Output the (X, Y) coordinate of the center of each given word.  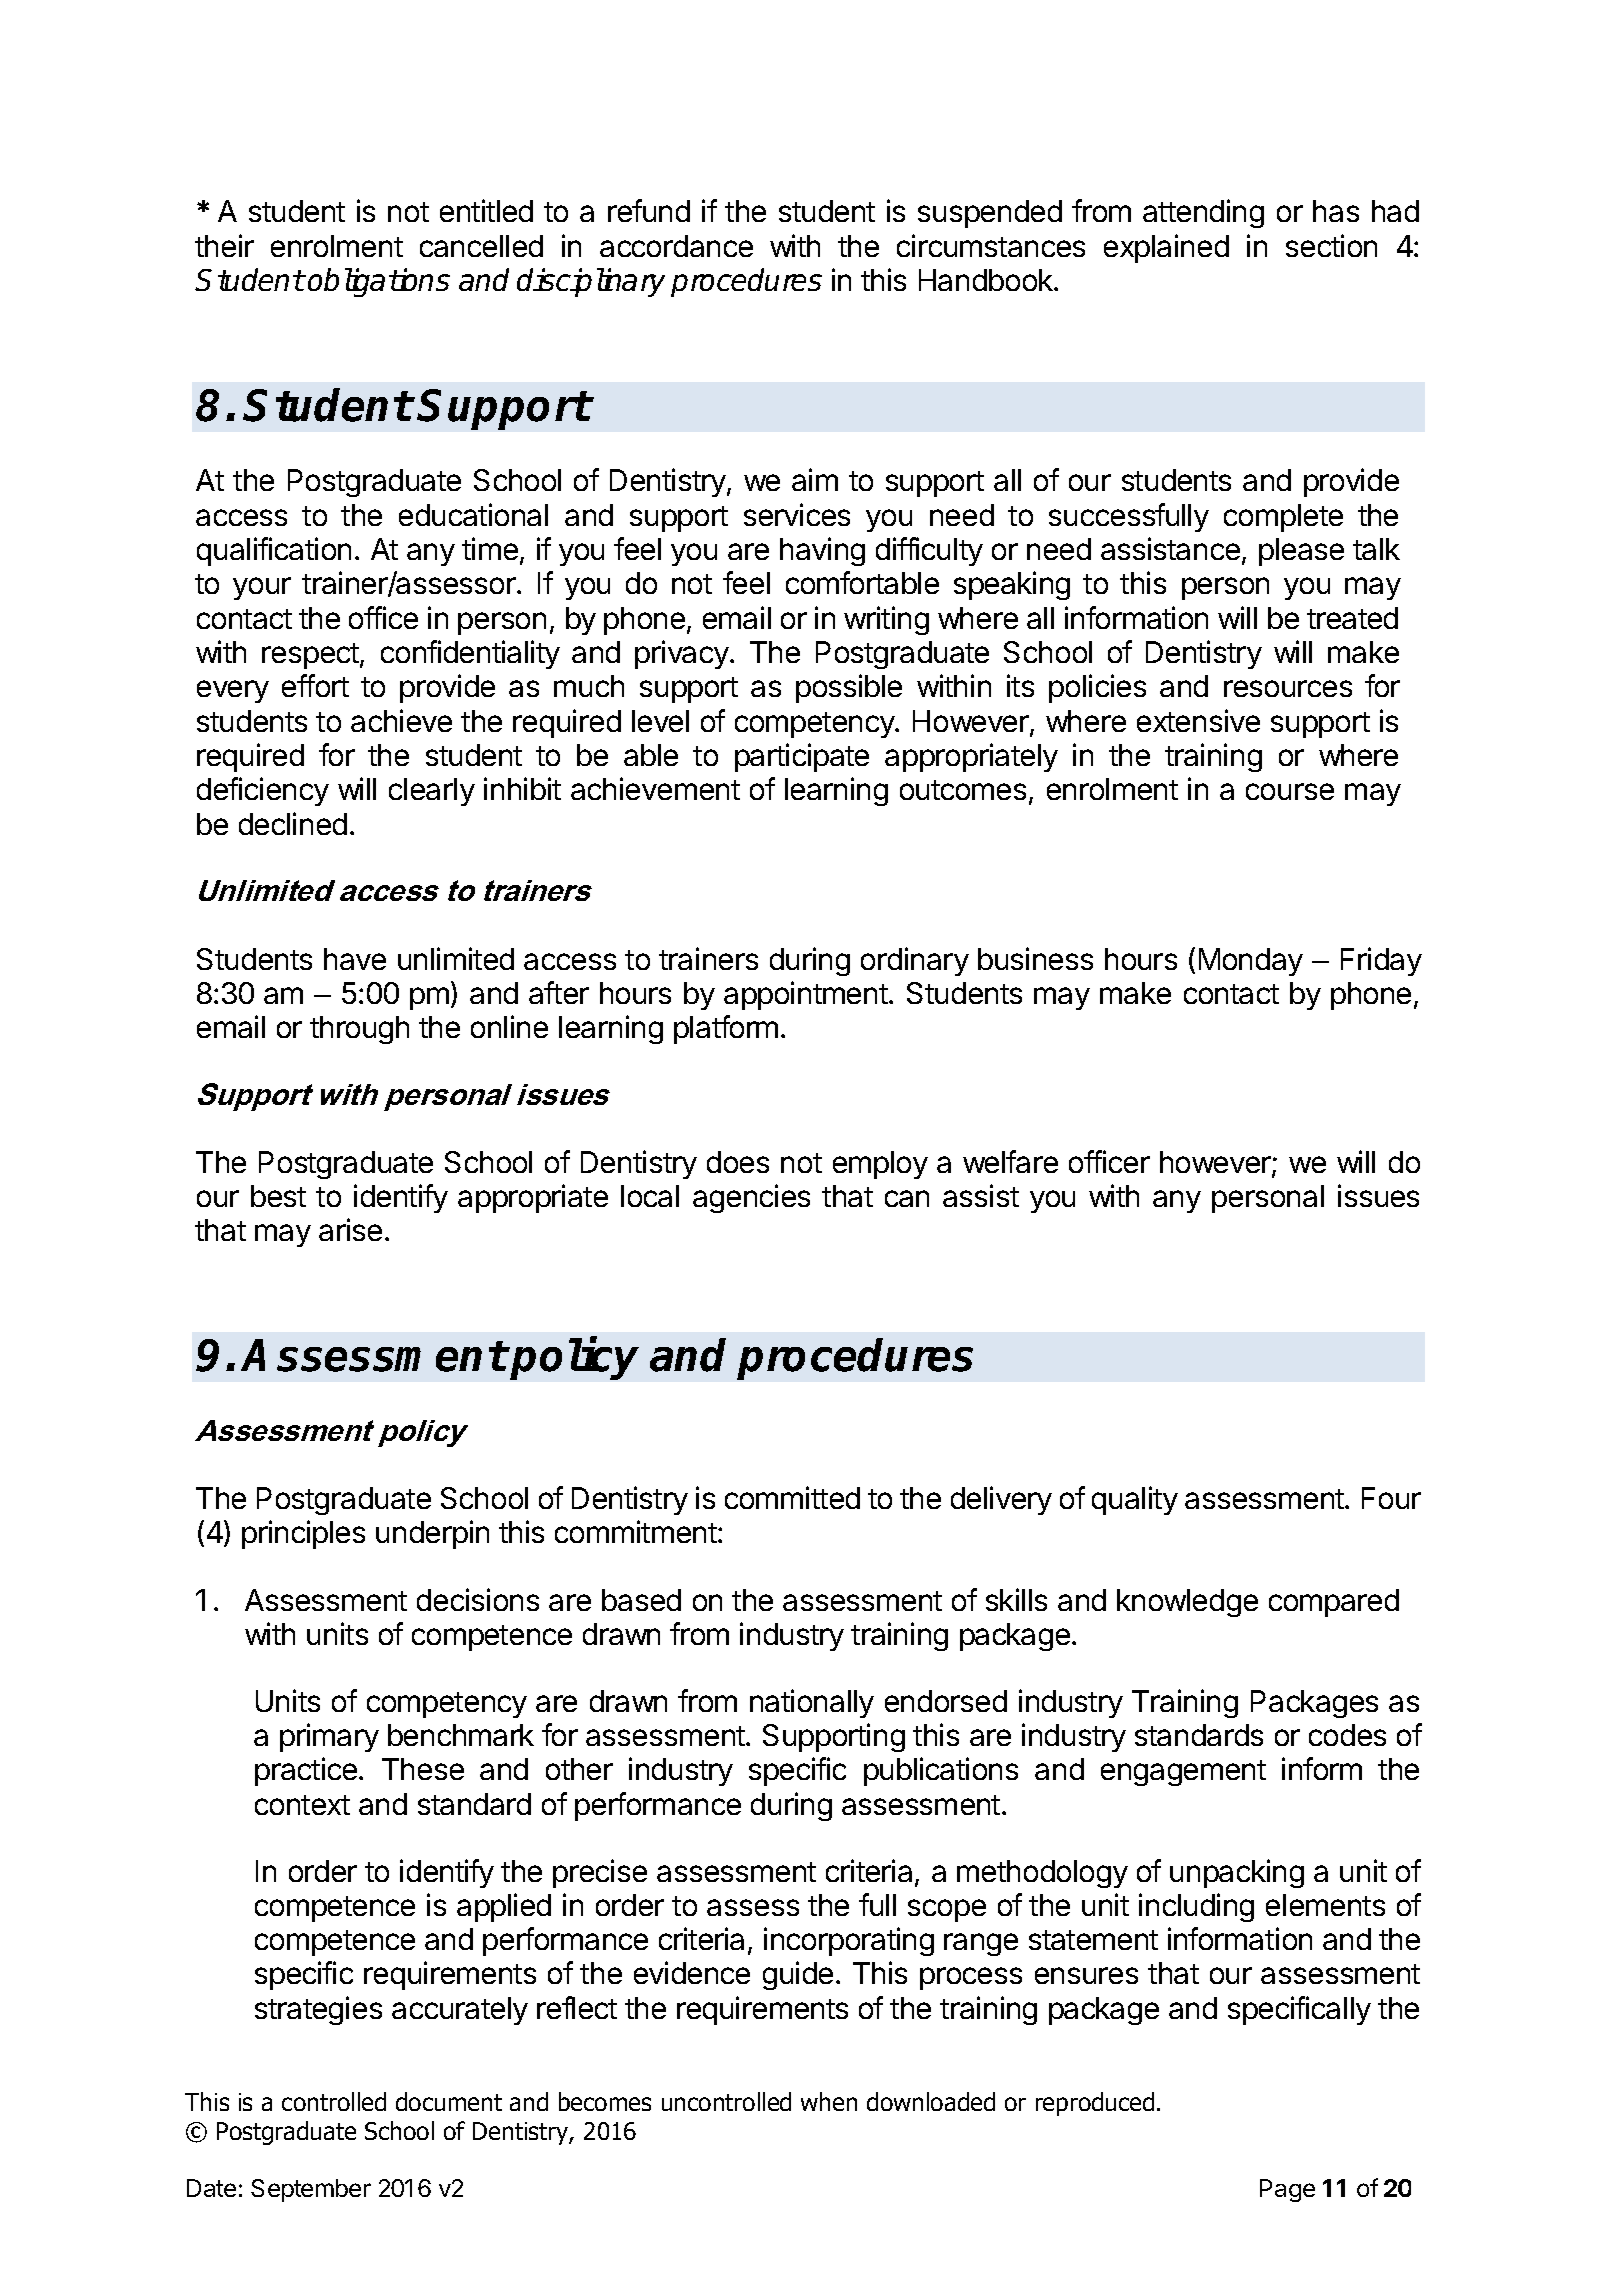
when (829, 2101)
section (1331, 245)
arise (350, 1229)
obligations (379, 282)
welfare (1010, 1161)
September (311, 2190)
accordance (676, 246)
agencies (751, 1198)
